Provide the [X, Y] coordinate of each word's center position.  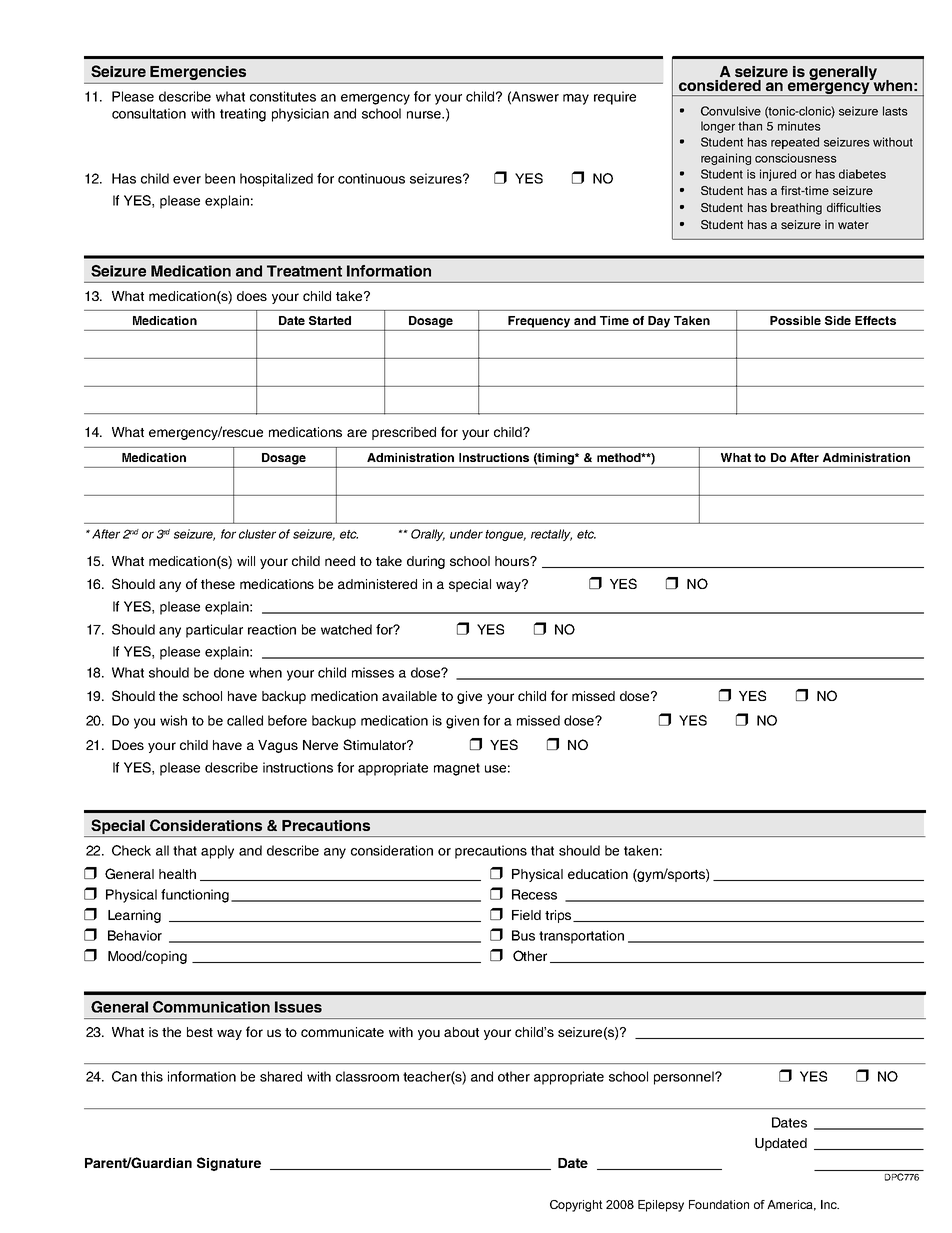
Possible [795, 320]
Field [526, 915]
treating [243, 115]
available [409, 696]
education [598, 874]
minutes [799, 126]
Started [330, 320]
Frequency [539, 322]
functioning [195, 896]
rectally [551, 535]
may [576, 99]
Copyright [576, 1206]
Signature [229, 1164]
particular [214, 631]
